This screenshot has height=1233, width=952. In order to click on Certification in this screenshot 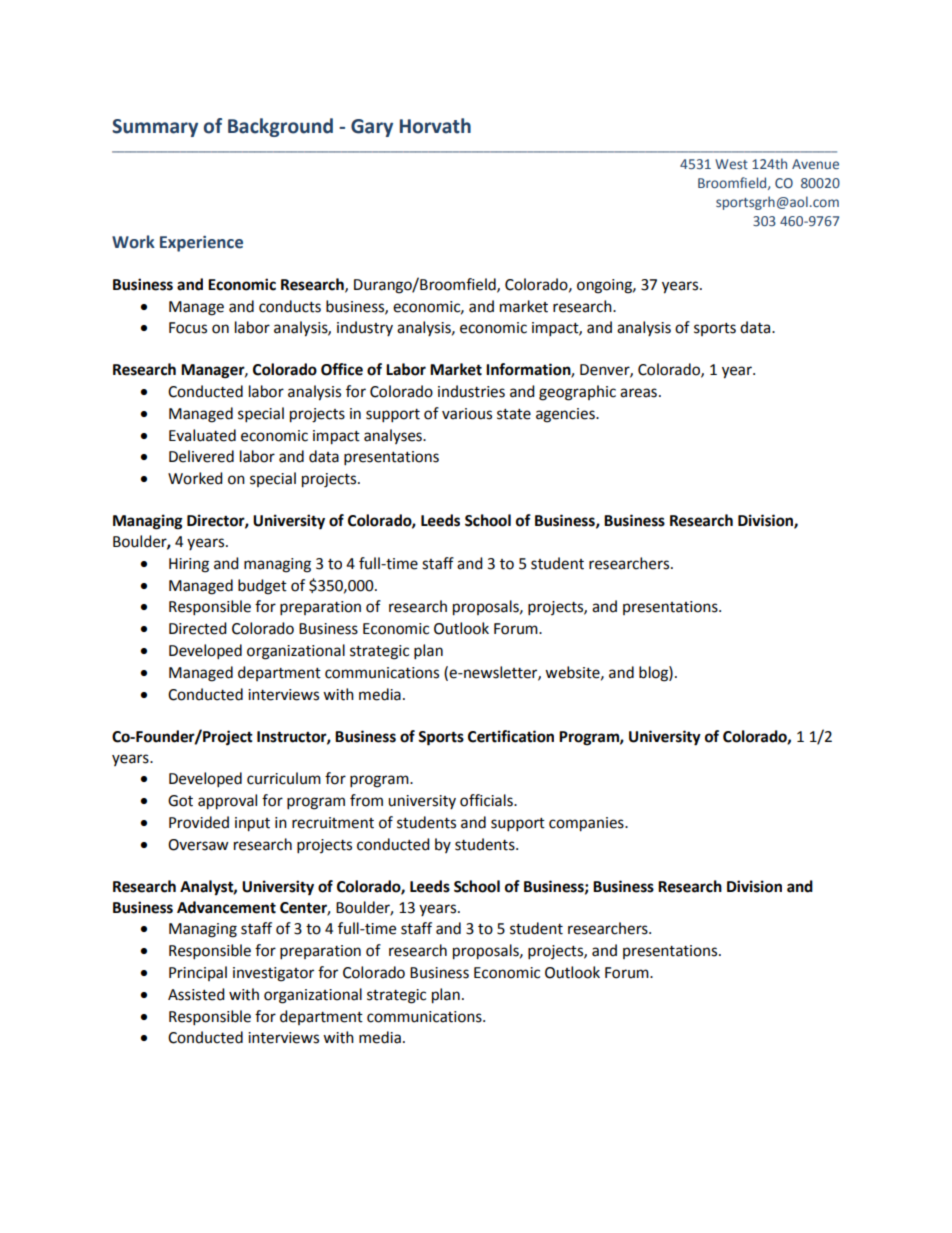, I will do `click(511, 736)`.
